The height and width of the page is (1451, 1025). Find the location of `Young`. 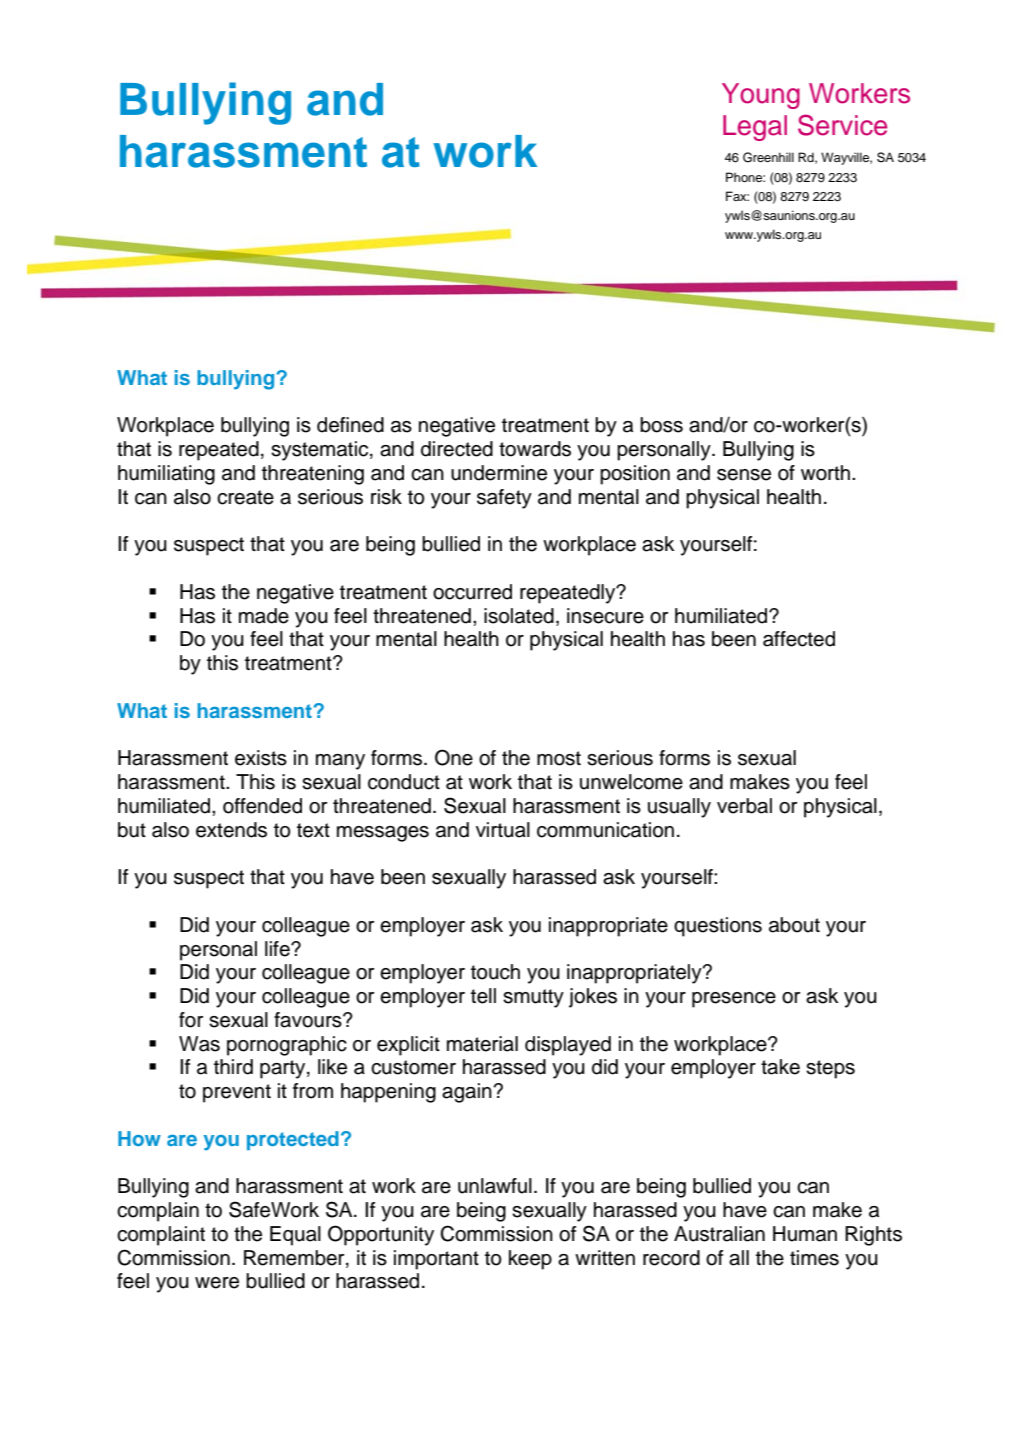

Young is located at coordinates (761, 96).
